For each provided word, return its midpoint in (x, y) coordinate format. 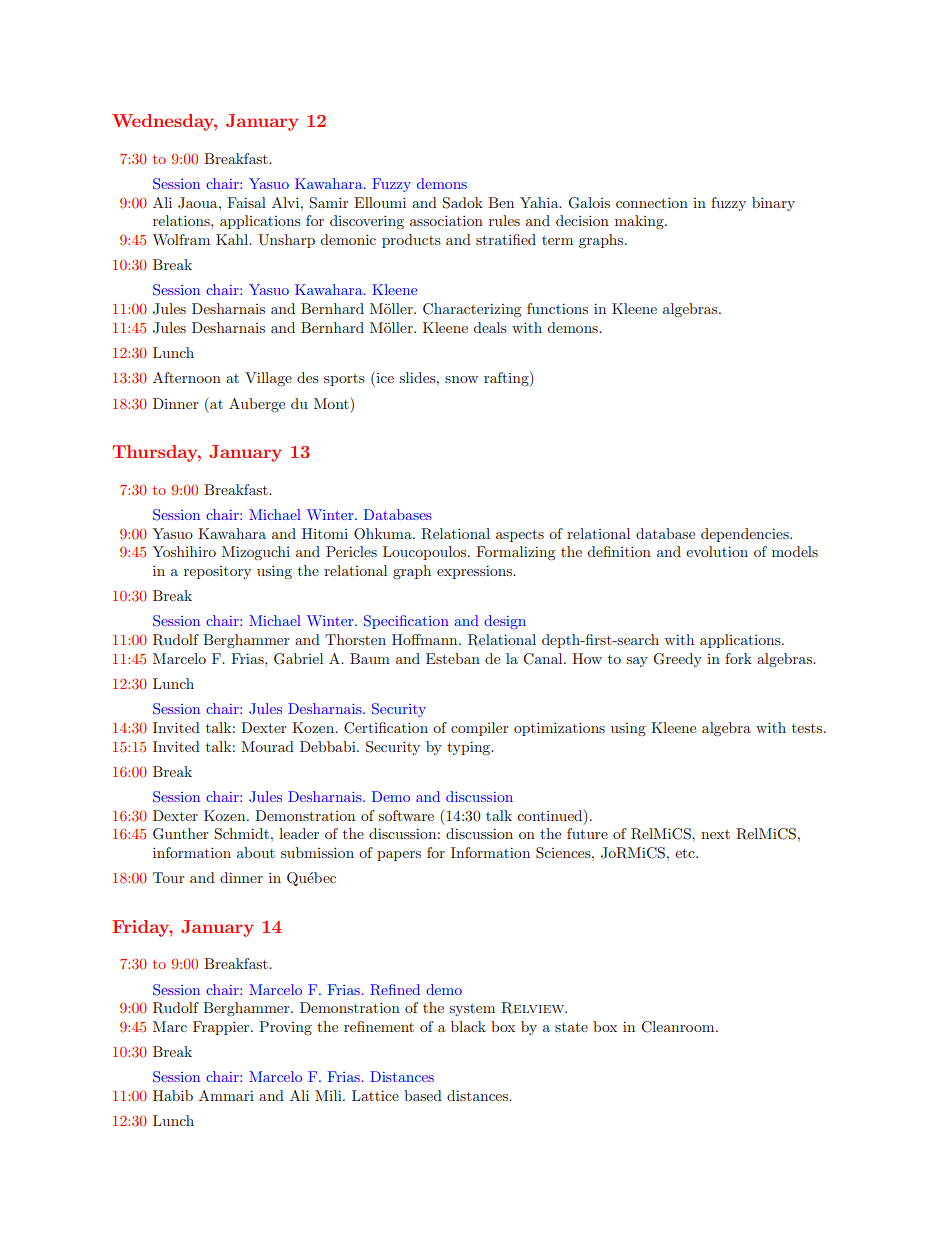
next (715, 834)
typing (470, 748)
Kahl (233, 239)
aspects (520, 535)
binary (773, 204)
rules (504, 220)
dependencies (746, 535)
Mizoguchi (256, 553)
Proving (285, 1028)
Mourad (267, 746)
